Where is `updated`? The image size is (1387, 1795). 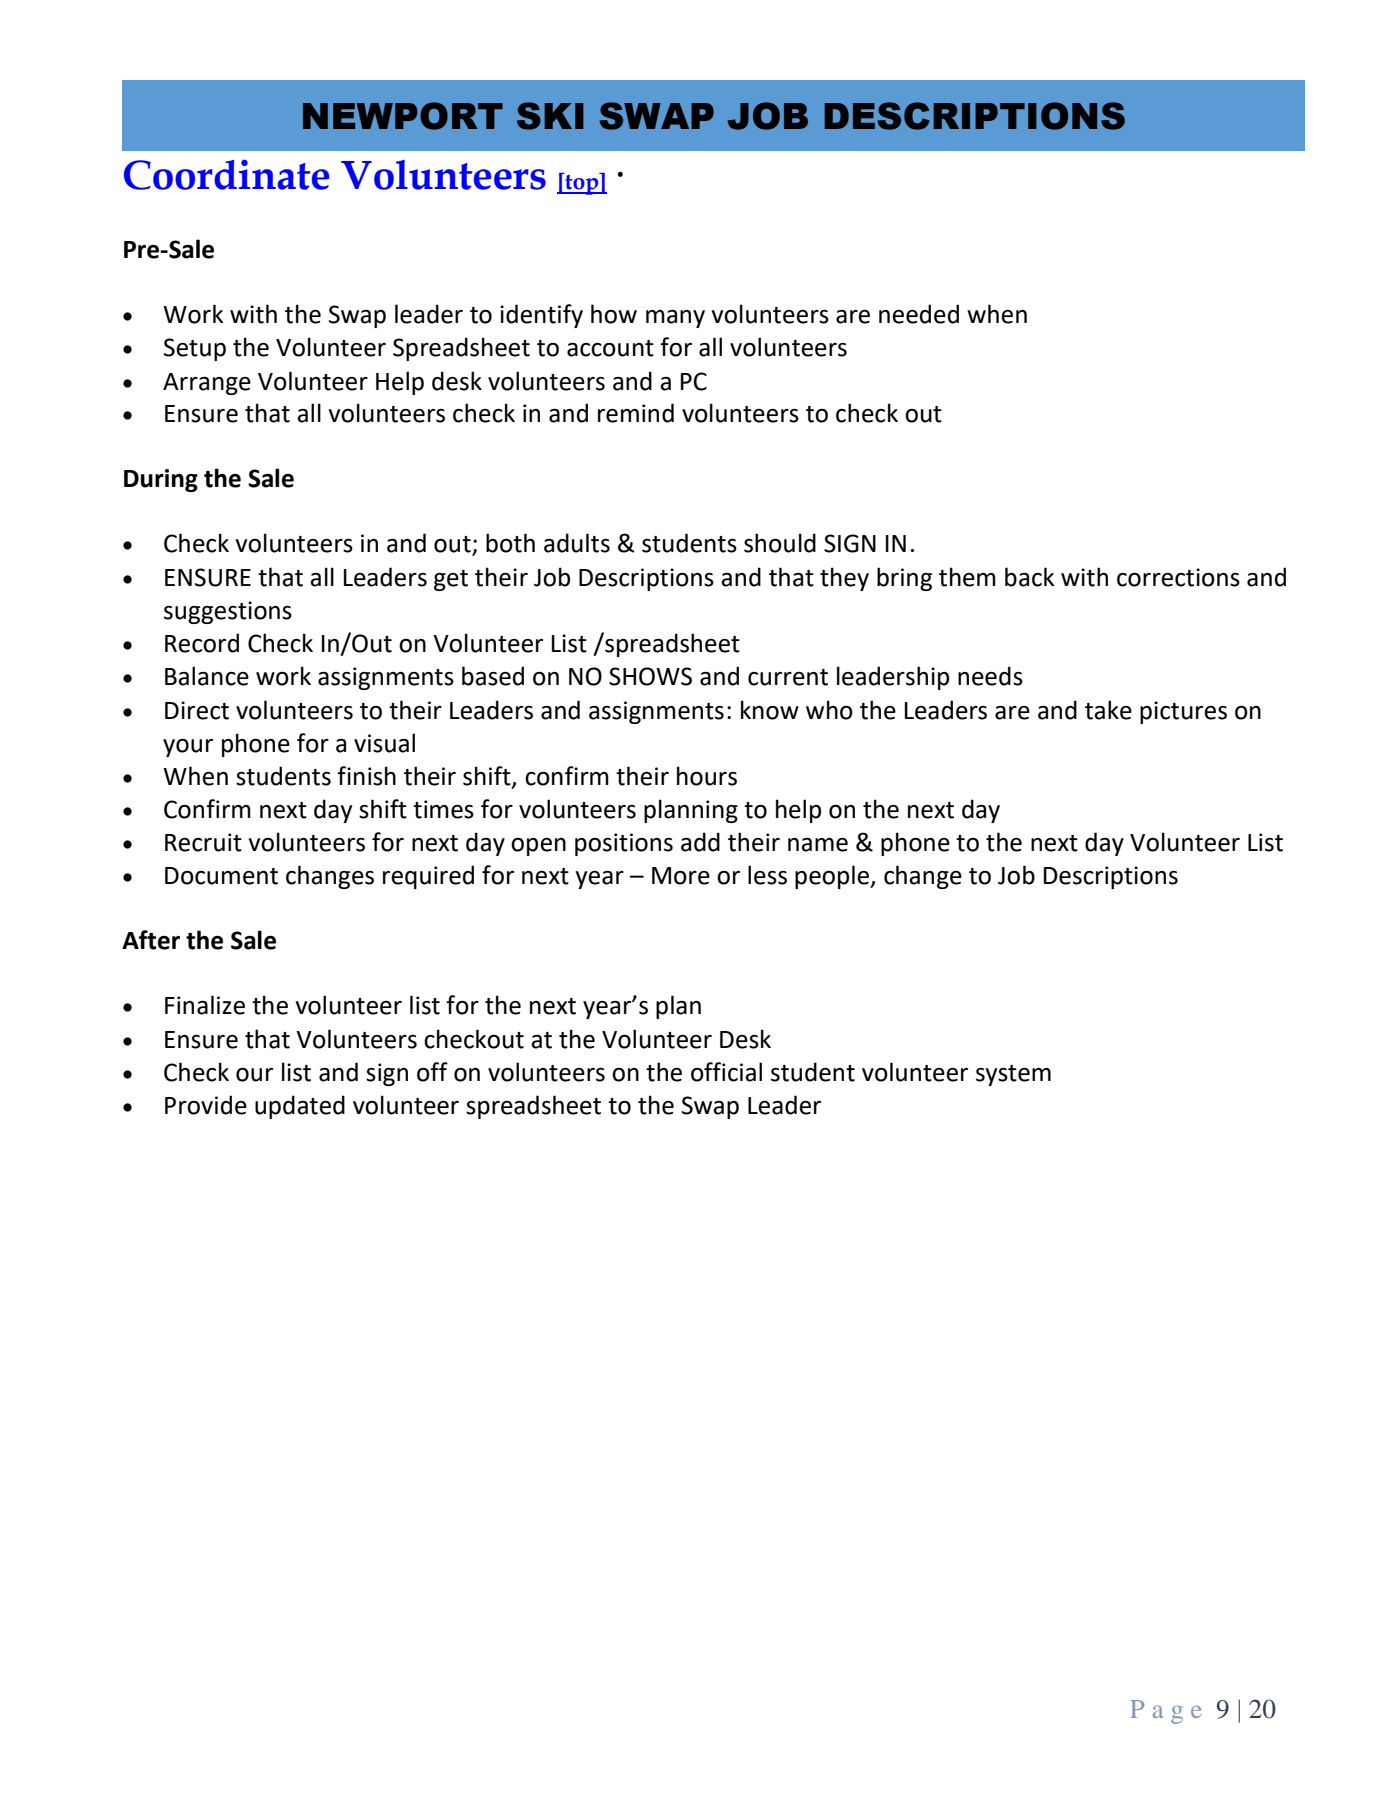
updated is located at coordinates (300, 1107).
